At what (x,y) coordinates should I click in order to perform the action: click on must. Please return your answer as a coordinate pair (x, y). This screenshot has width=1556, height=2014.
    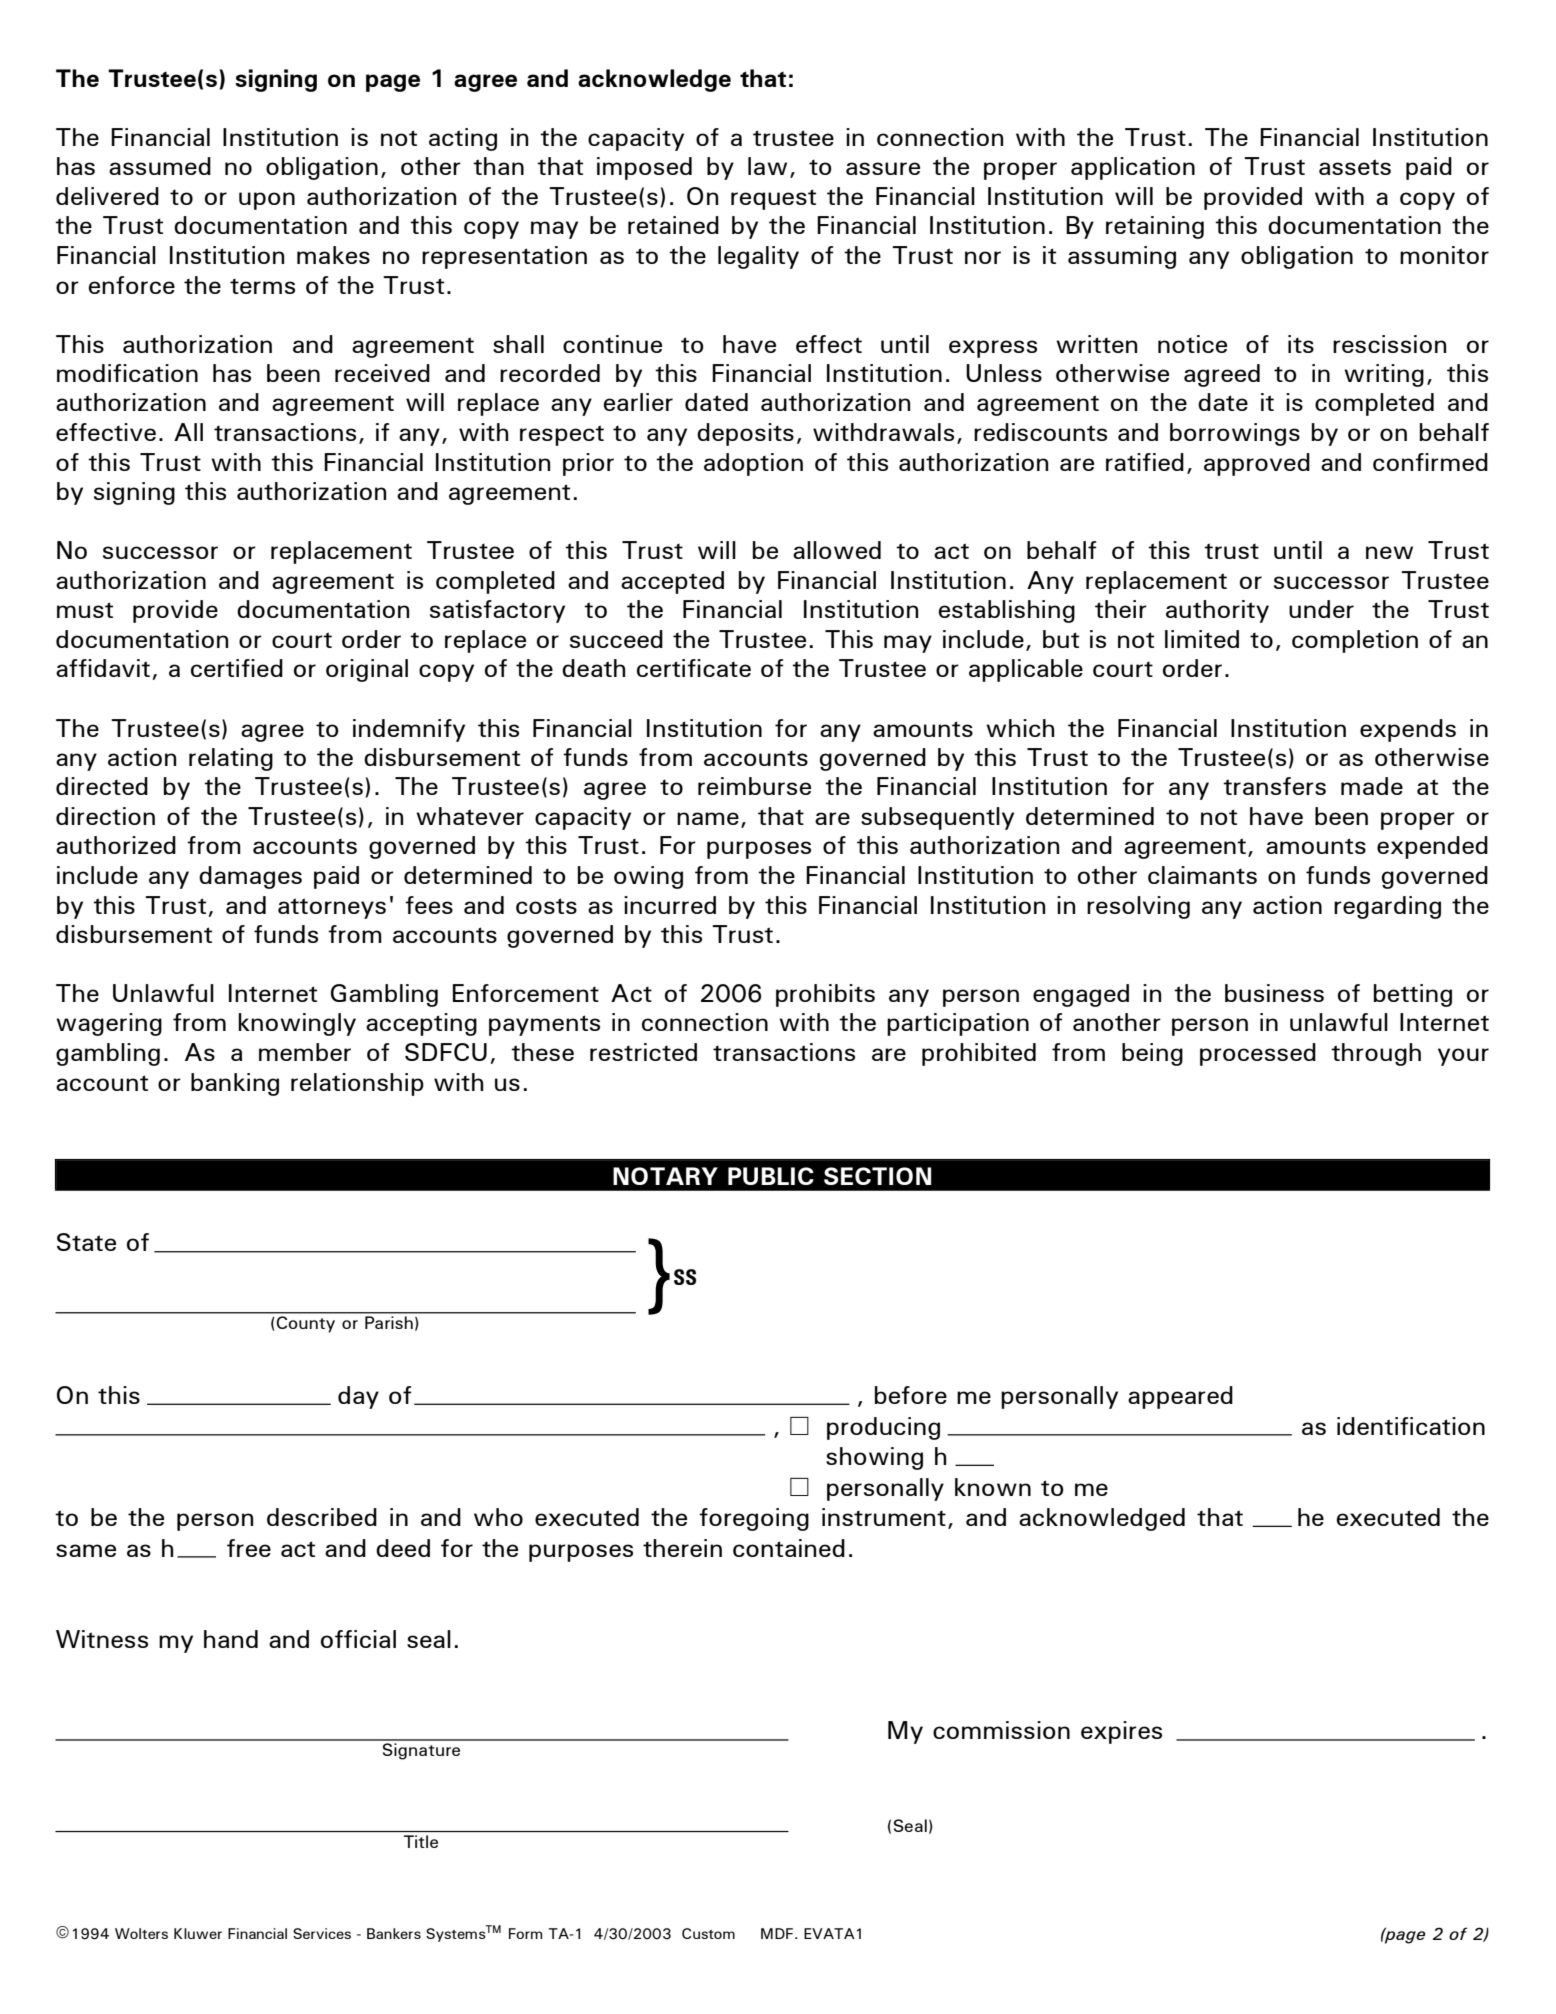
    Looking at the image, I should click on (85, 610).
